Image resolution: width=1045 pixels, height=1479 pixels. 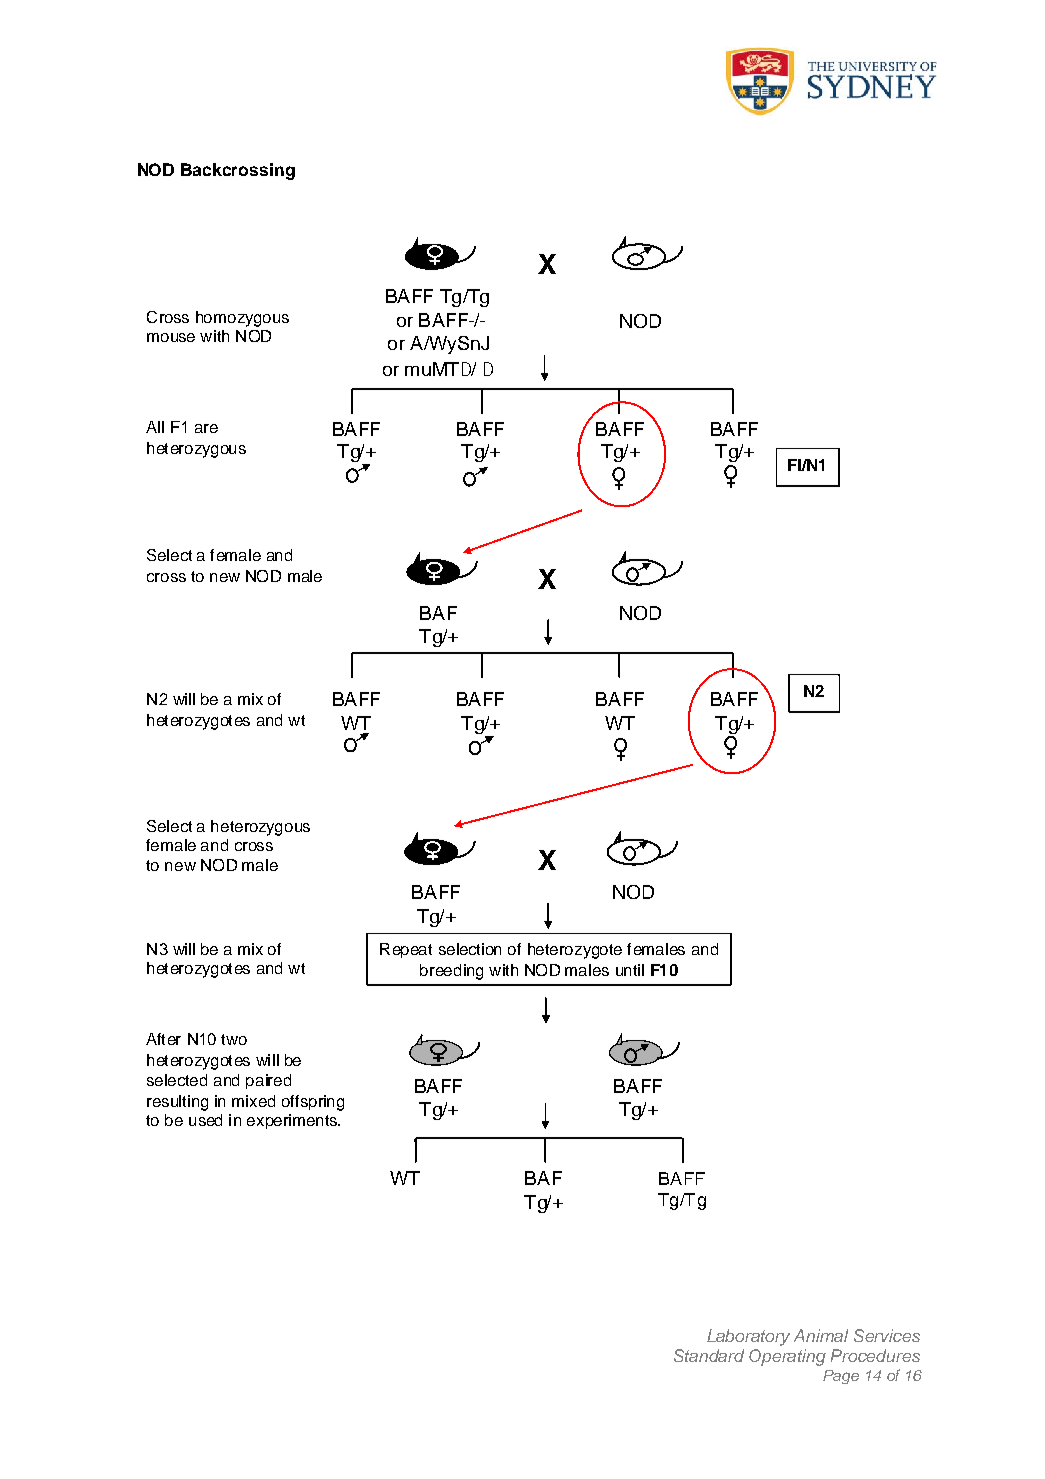 What do you see at coordinates (206, 428) in the screenshot?
I see `are` at bounding box center [206, 428].
